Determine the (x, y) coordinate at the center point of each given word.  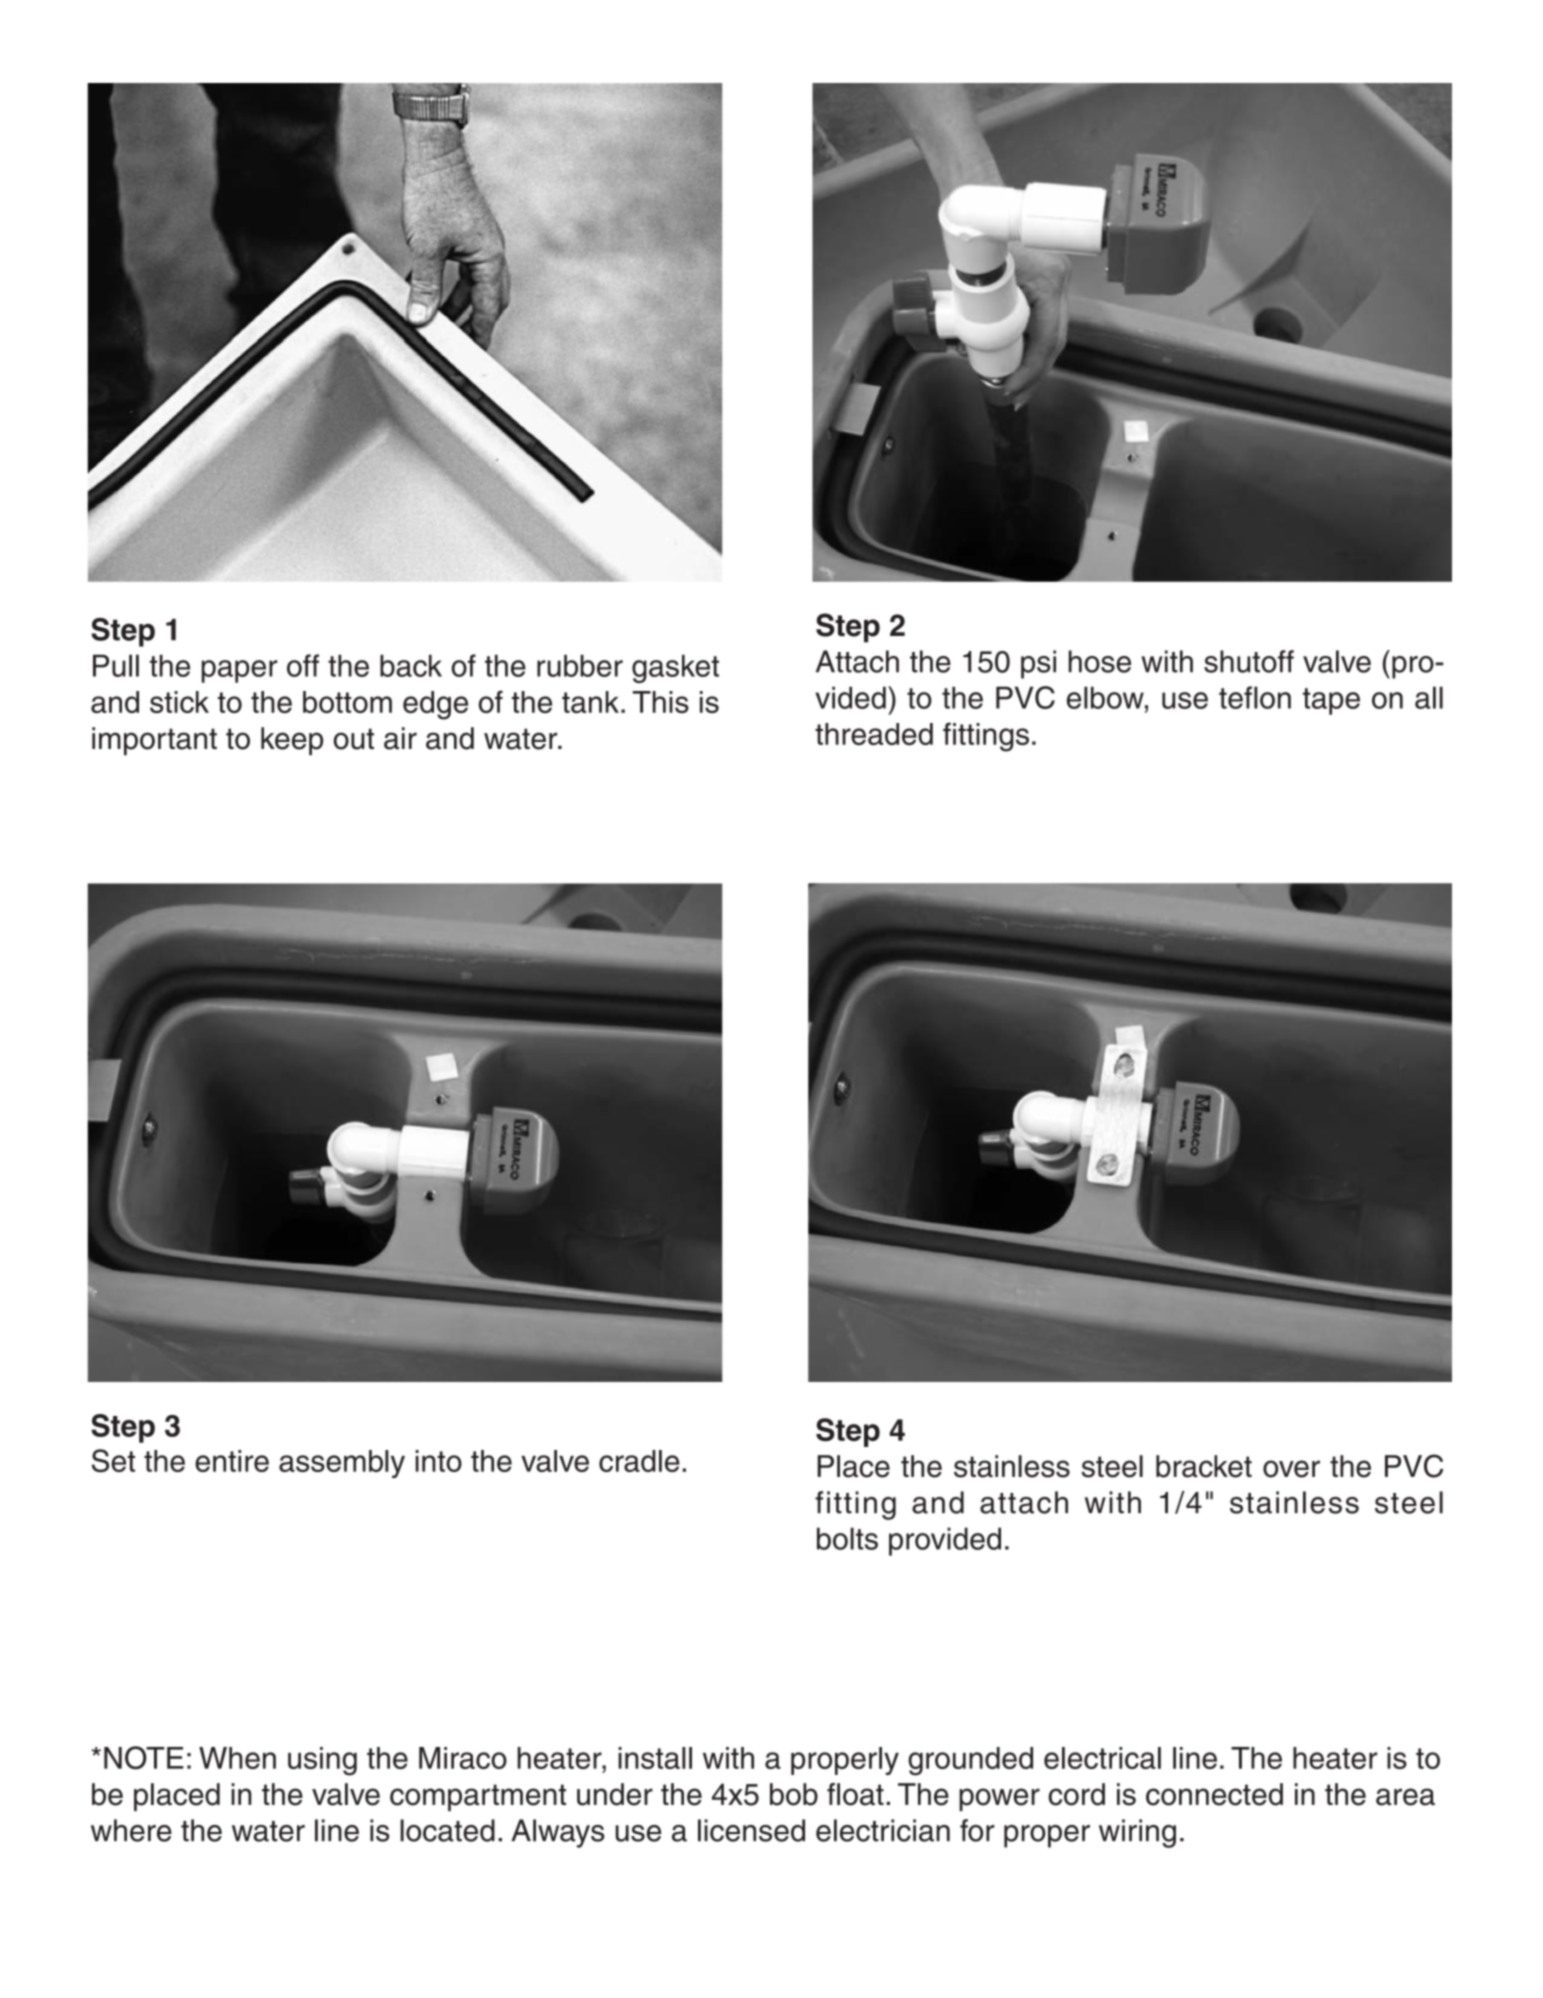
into (438, 1461)
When (237, 1758)
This (661, 702)
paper (240, 671)
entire (232, 1461)
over (1291, 1469)
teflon (1255, 697)
